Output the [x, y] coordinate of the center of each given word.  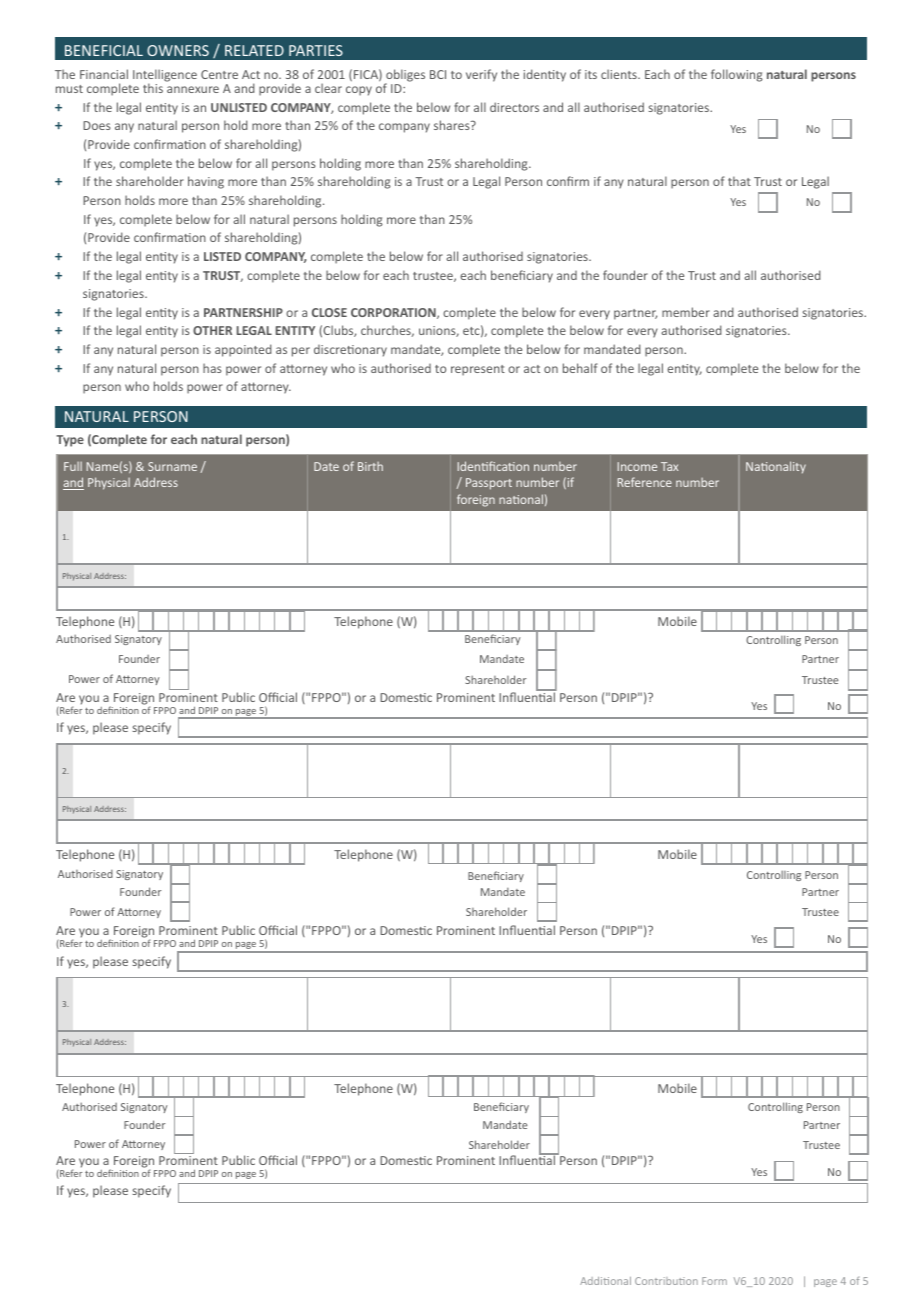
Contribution [666, 1281]
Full [73, 466]
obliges [404, 77]
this [153, 88]
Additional [605, 1281]
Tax [669, 466]
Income [637, 466]
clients [620, 74]
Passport [489, 484]
